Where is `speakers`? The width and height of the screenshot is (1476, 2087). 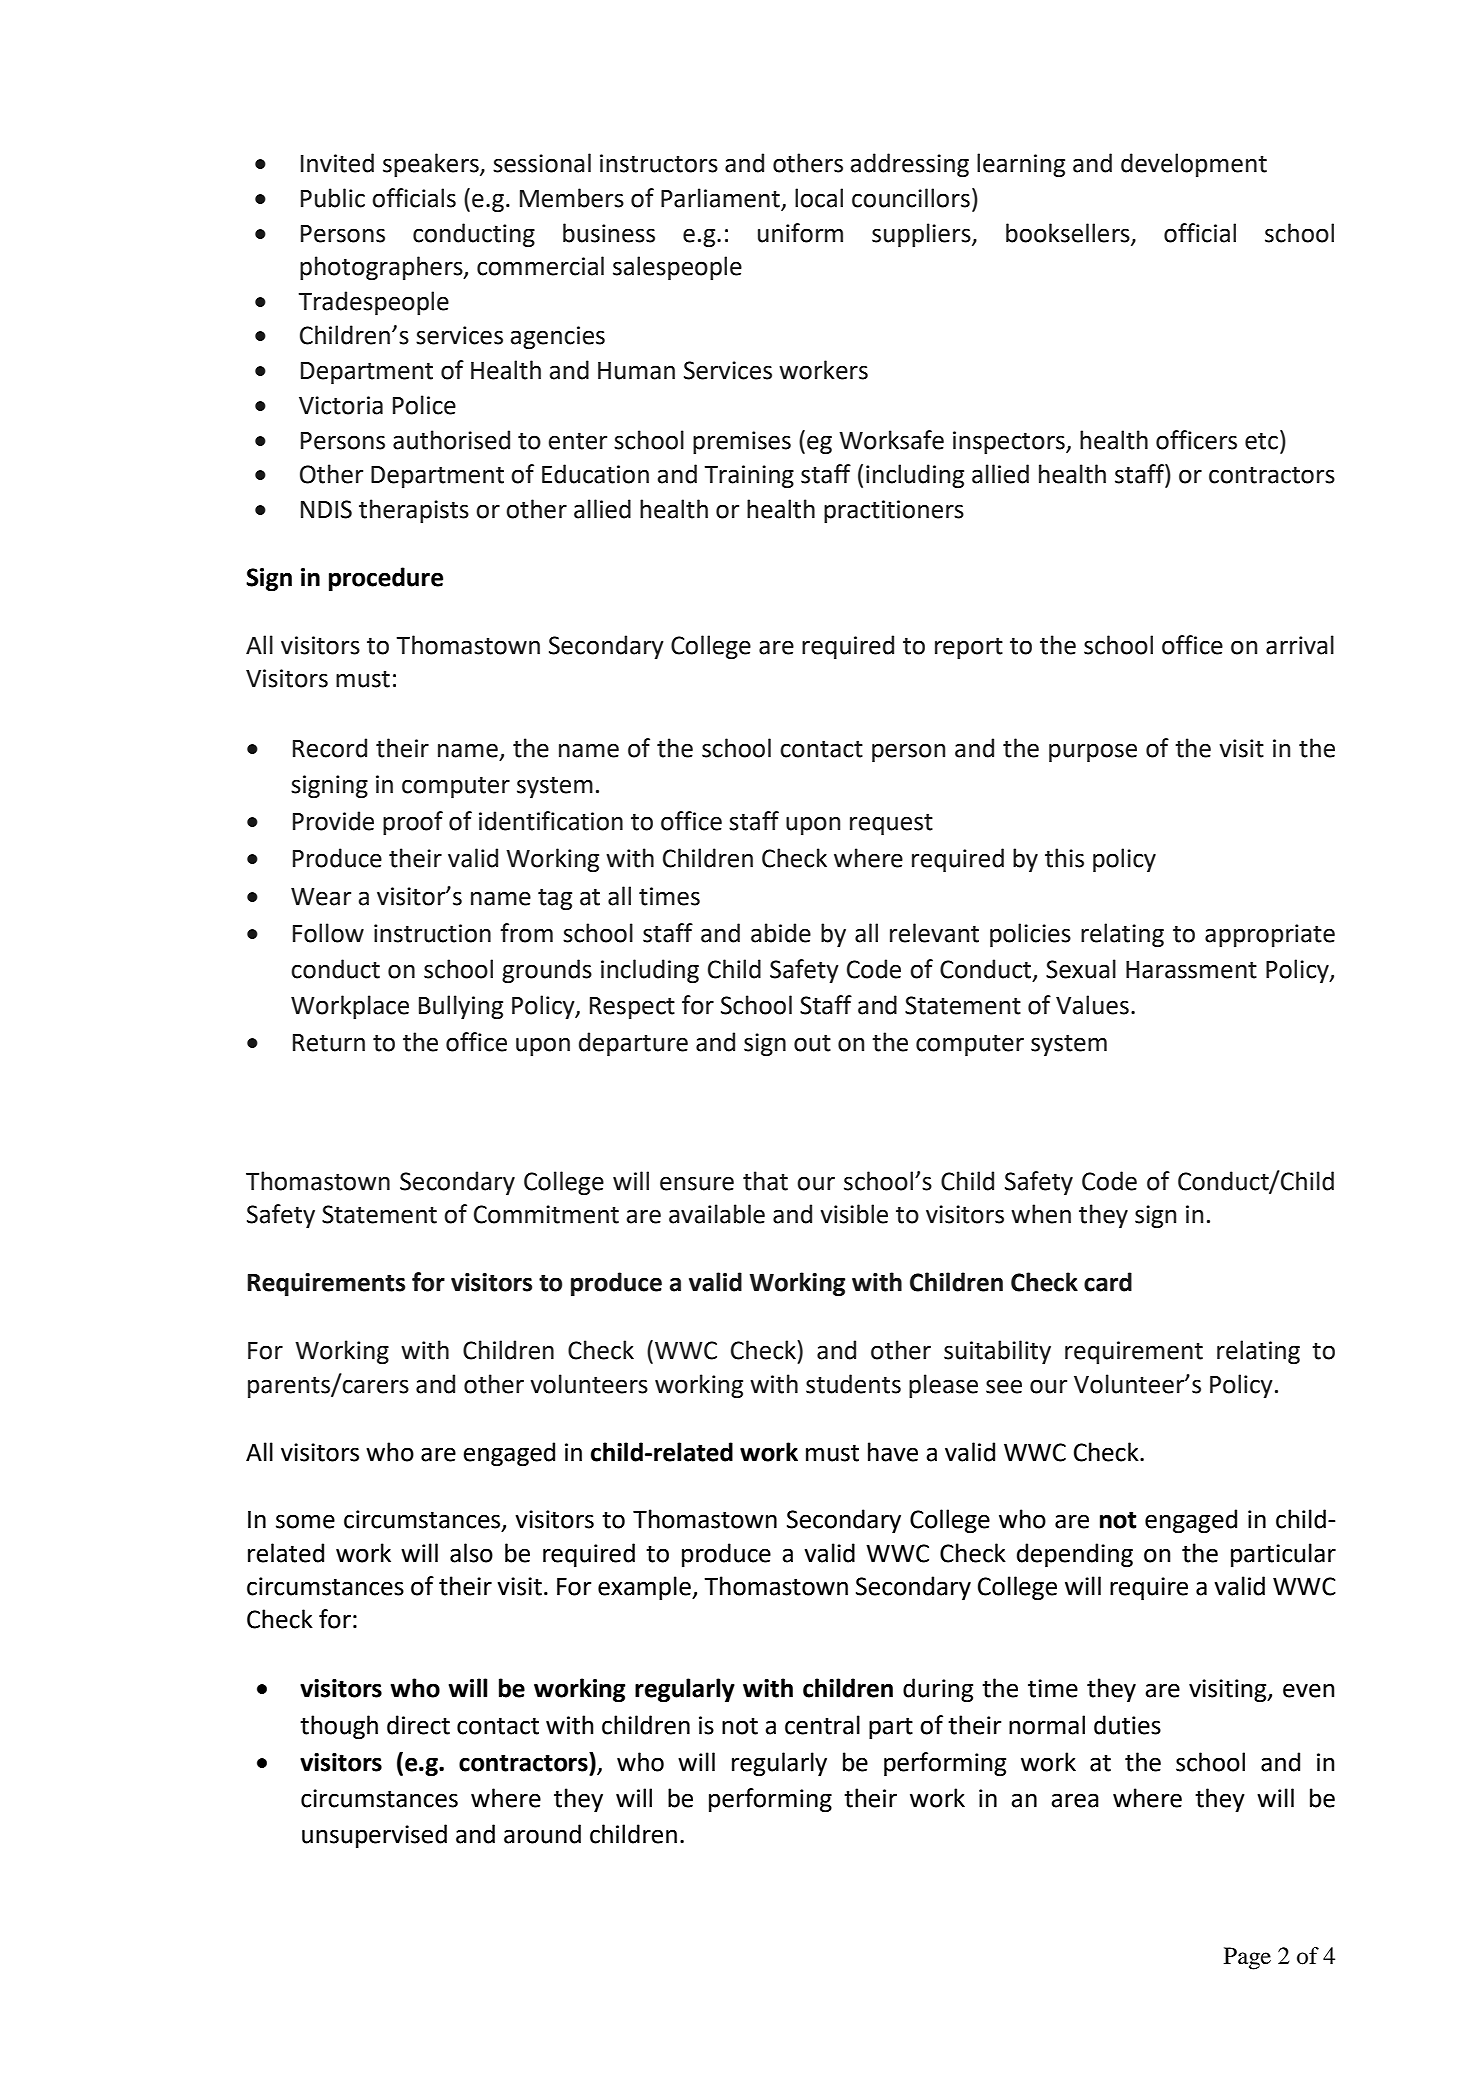 speakers is located at coordinates (432, 165).
